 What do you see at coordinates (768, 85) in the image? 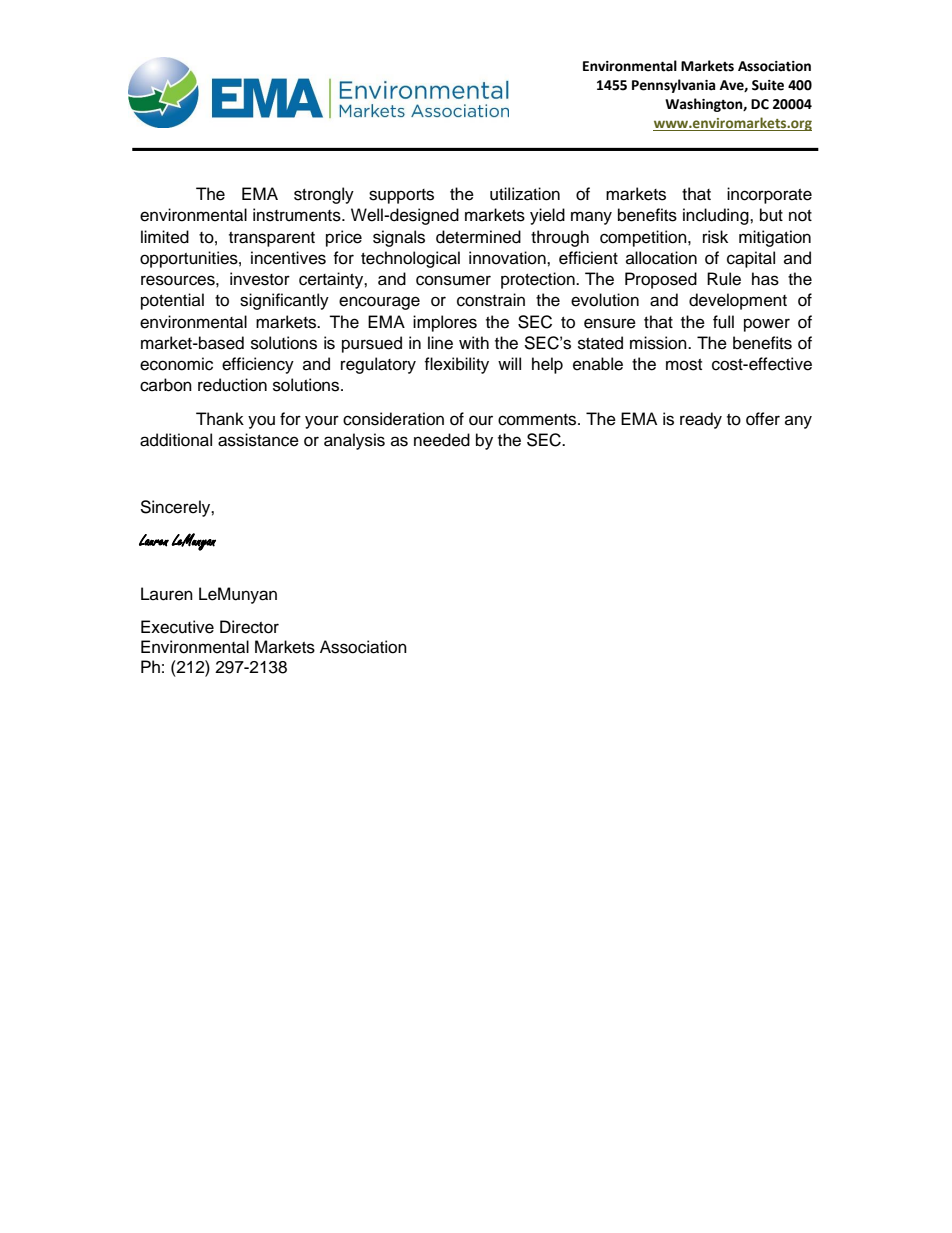
I see `Suite` at bounding box center [768, 85].
